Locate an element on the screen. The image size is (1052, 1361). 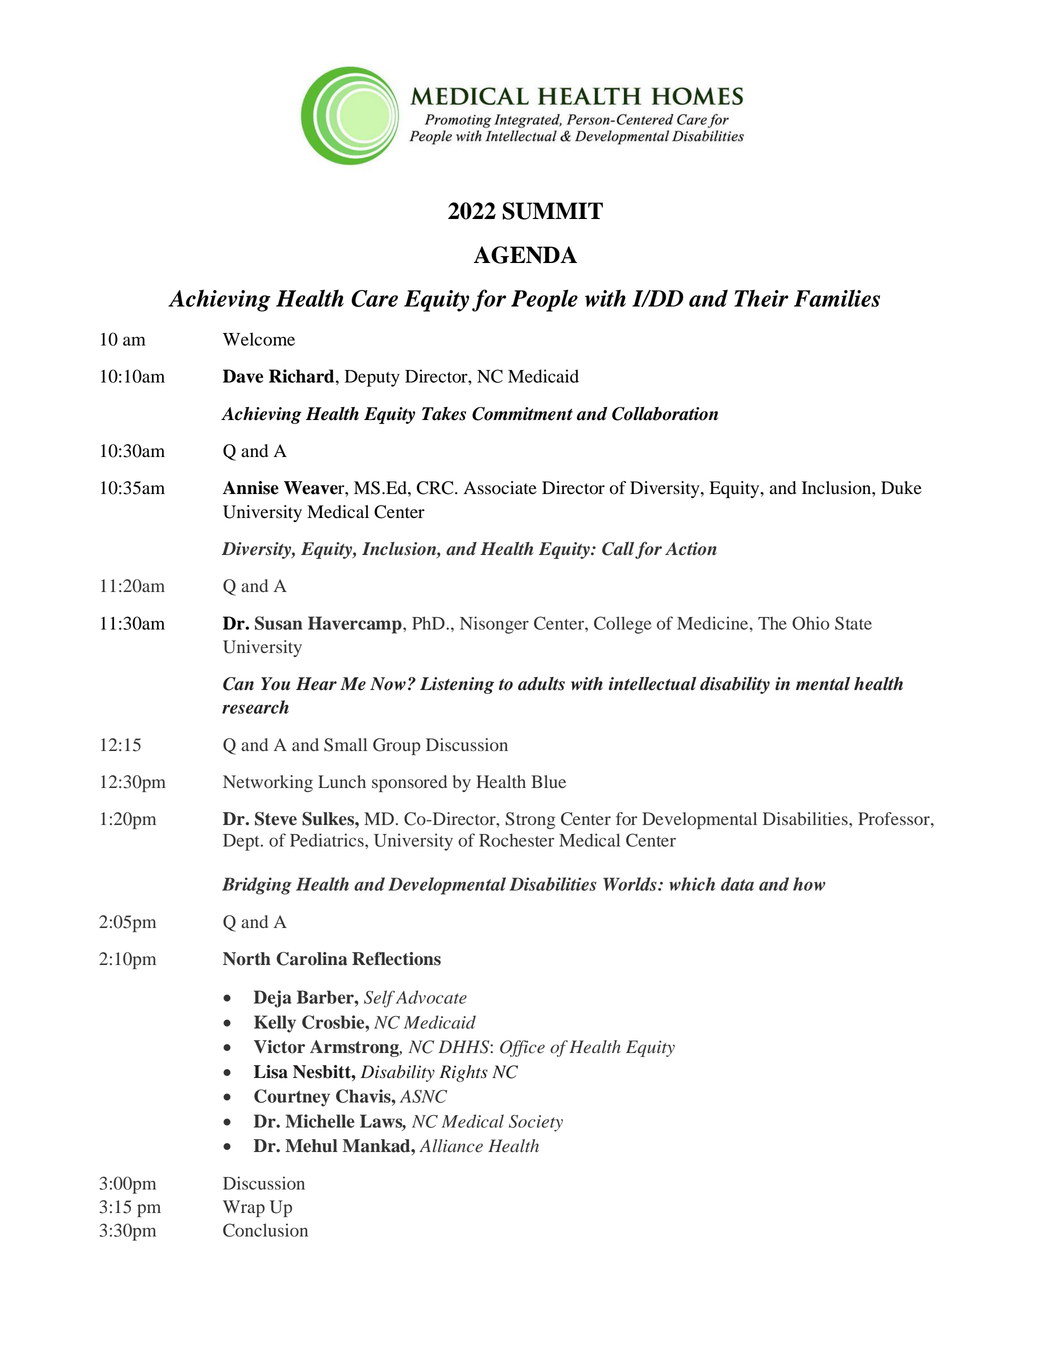
Blue is located at coordinates (548, 781).
